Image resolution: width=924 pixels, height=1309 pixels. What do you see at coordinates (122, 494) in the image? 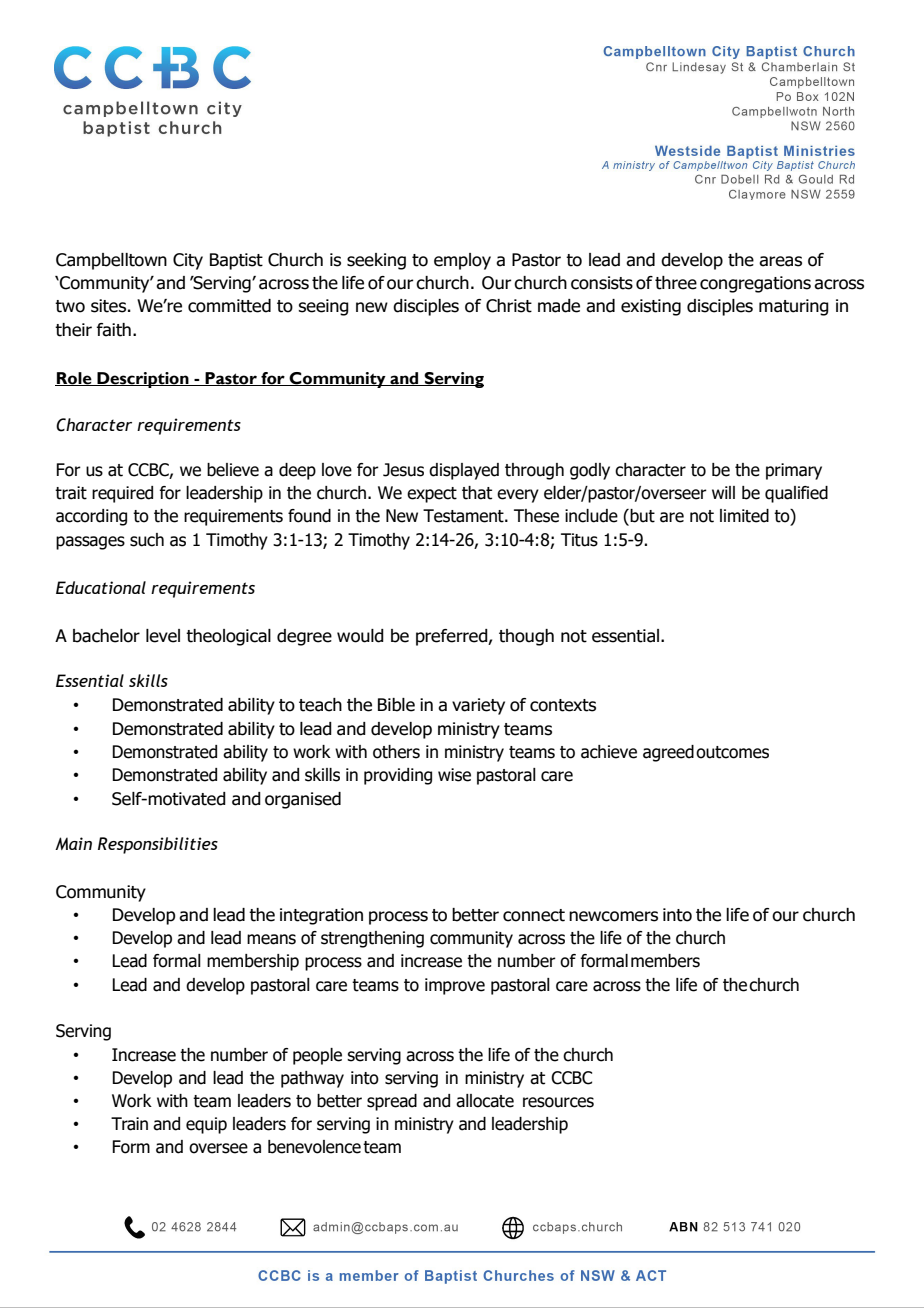
I see `required` at bounding box center [122, 494].
